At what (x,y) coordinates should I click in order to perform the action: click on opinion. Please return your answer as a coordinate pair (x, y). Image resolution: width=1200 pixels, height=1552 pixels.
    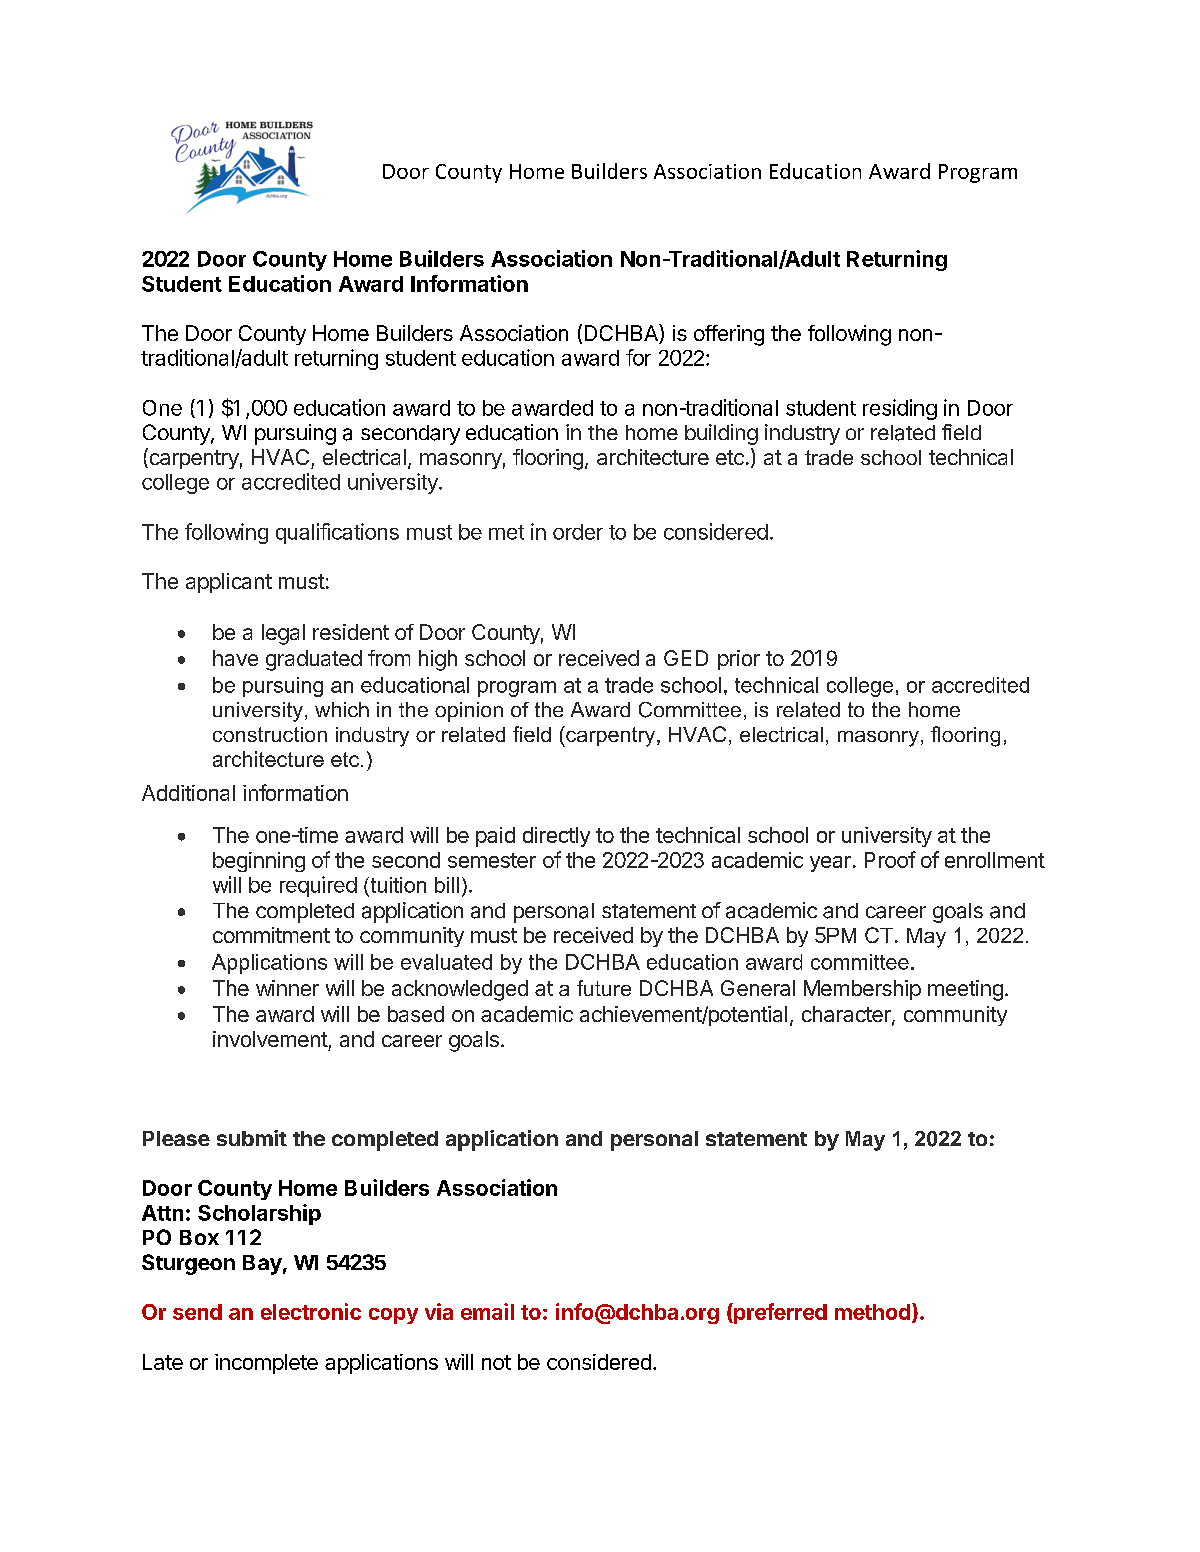
    Looking at the image, I should click on (469, 712).
